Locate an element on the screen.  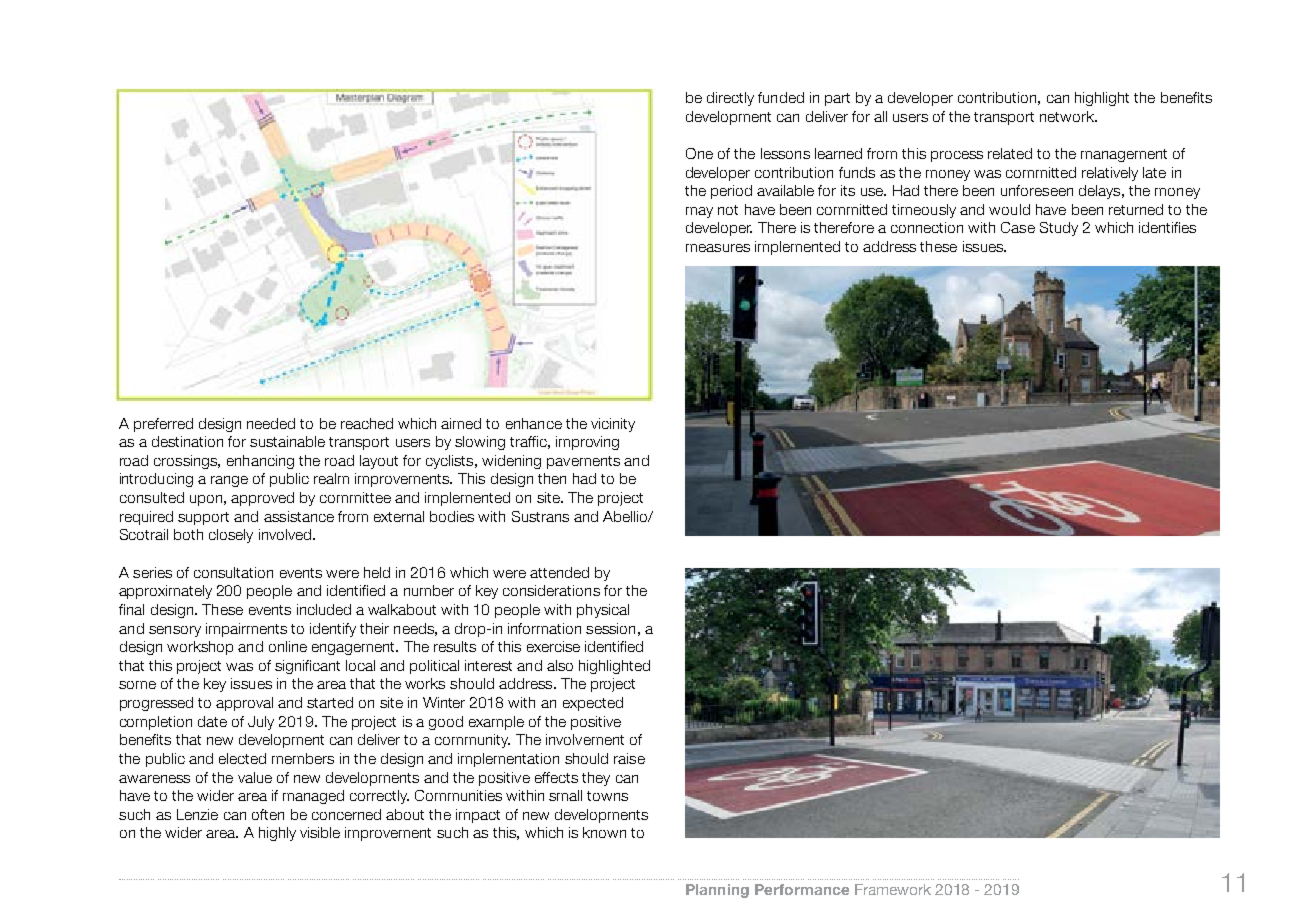
Framework is located at coordinates (893, 889).
